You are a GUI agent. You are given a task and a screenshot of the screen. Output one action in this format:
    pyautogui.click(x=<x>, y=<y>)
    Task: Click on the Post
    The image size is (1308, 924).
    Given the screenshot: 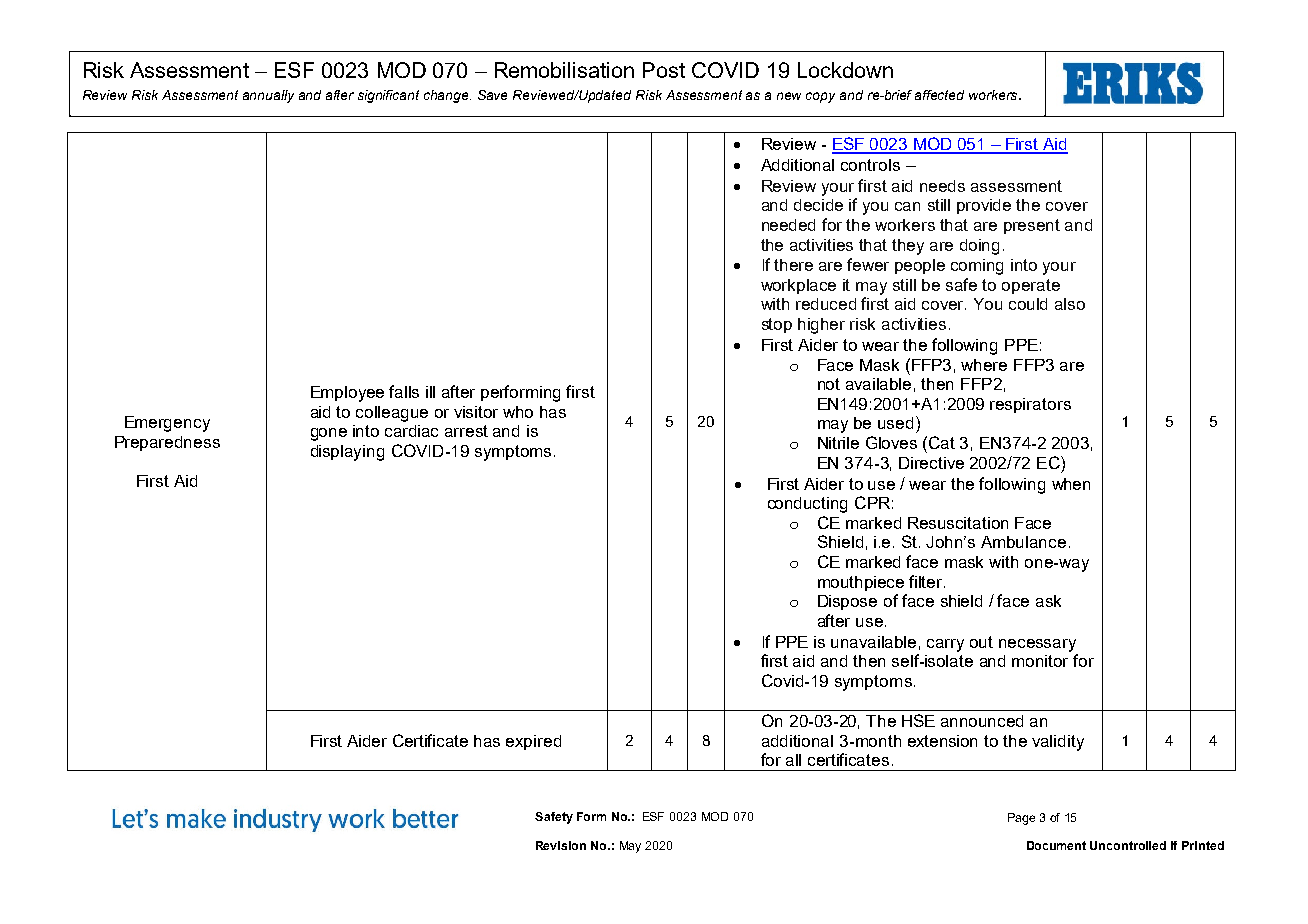 What is the action you would take?
    pyautogui.click(x=664, y=70)
